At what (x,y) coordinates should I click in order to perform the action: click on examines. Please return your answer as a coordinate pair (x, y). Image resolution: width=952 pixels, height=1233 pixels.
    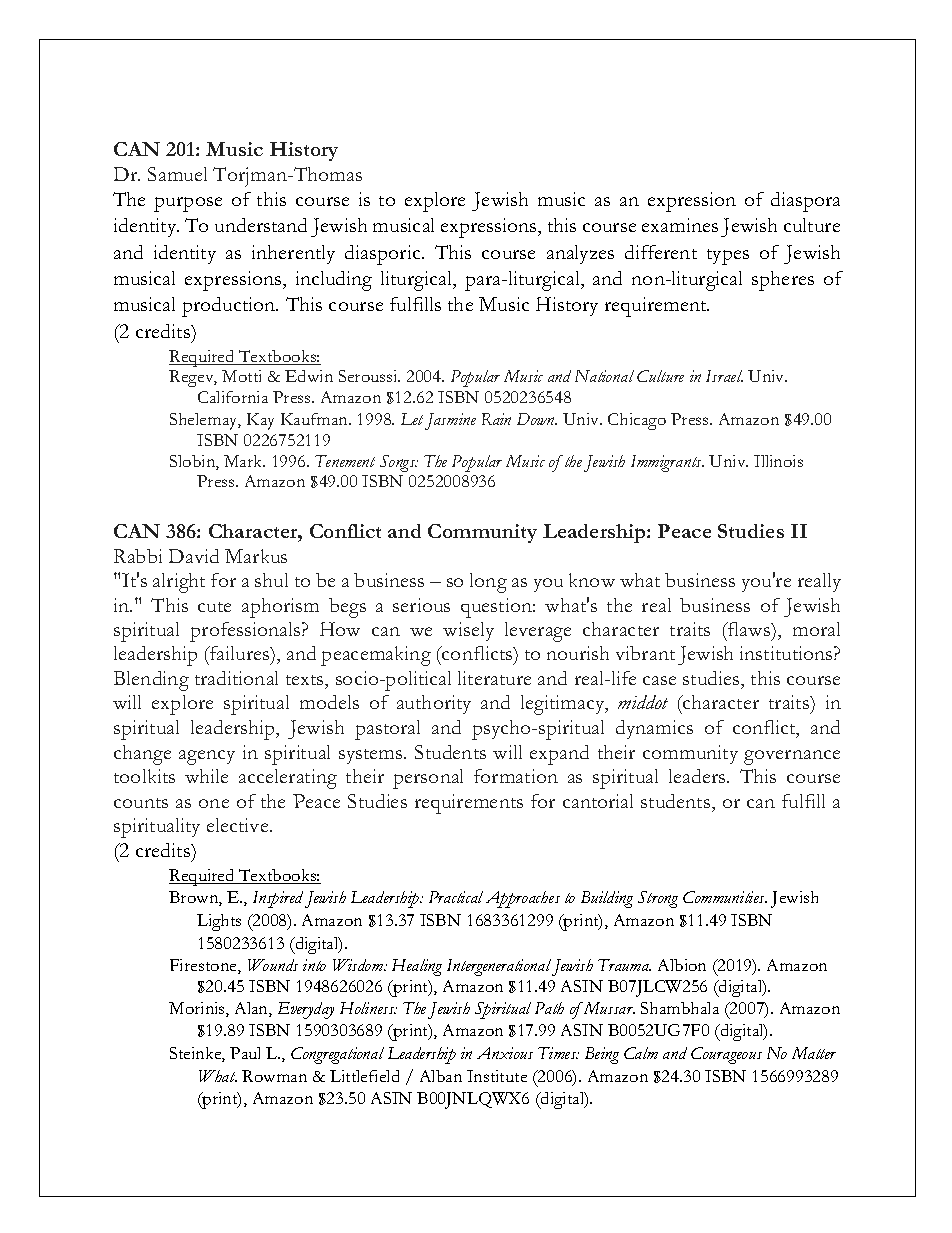
    Looking at the image, I should click on (680, 225).
